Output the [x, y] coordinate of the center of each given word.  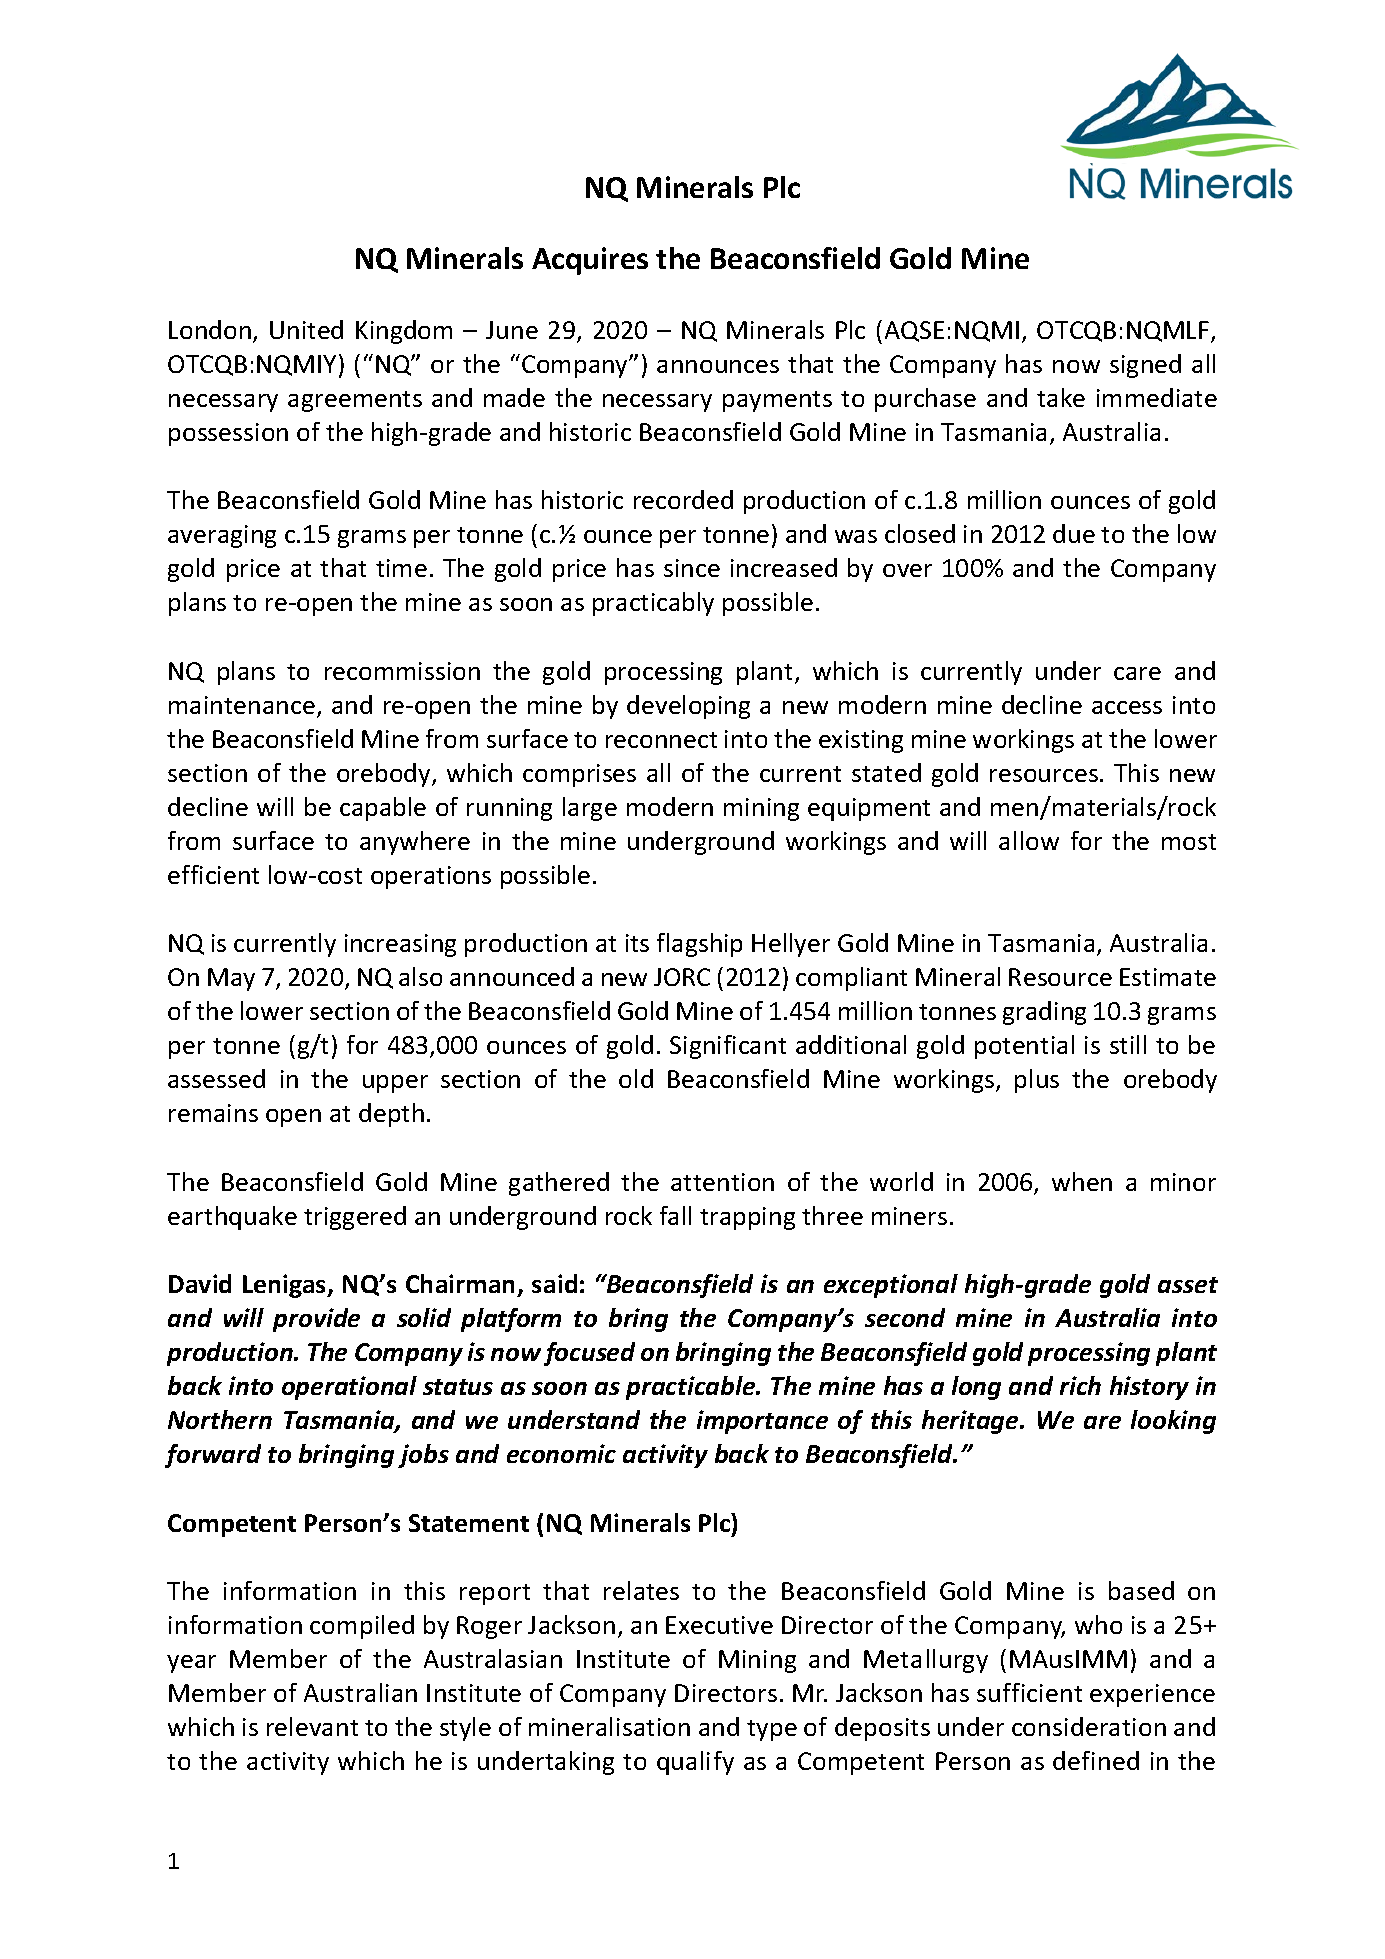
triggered [355, 1218]
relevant [312, 1726]
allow [1029, 840]
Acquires [590, 261]
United [306, 329]
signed [1145, 366]
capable [383, 809]
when [1082, 1181]
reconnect [661, 740]
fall [675, 1215]
